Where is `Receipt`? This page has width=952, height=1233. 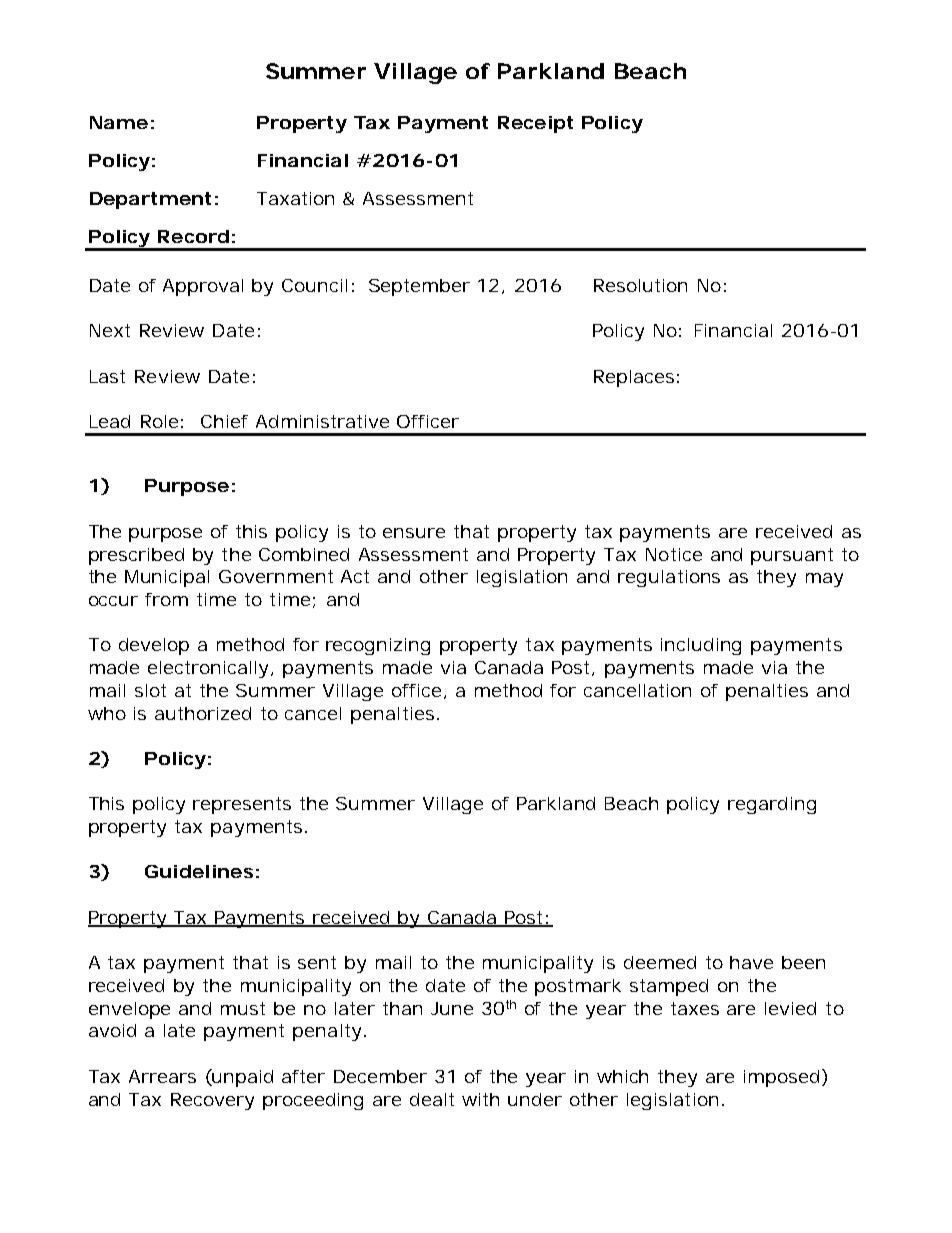 Receipt is located at coordinates (535, 124).
